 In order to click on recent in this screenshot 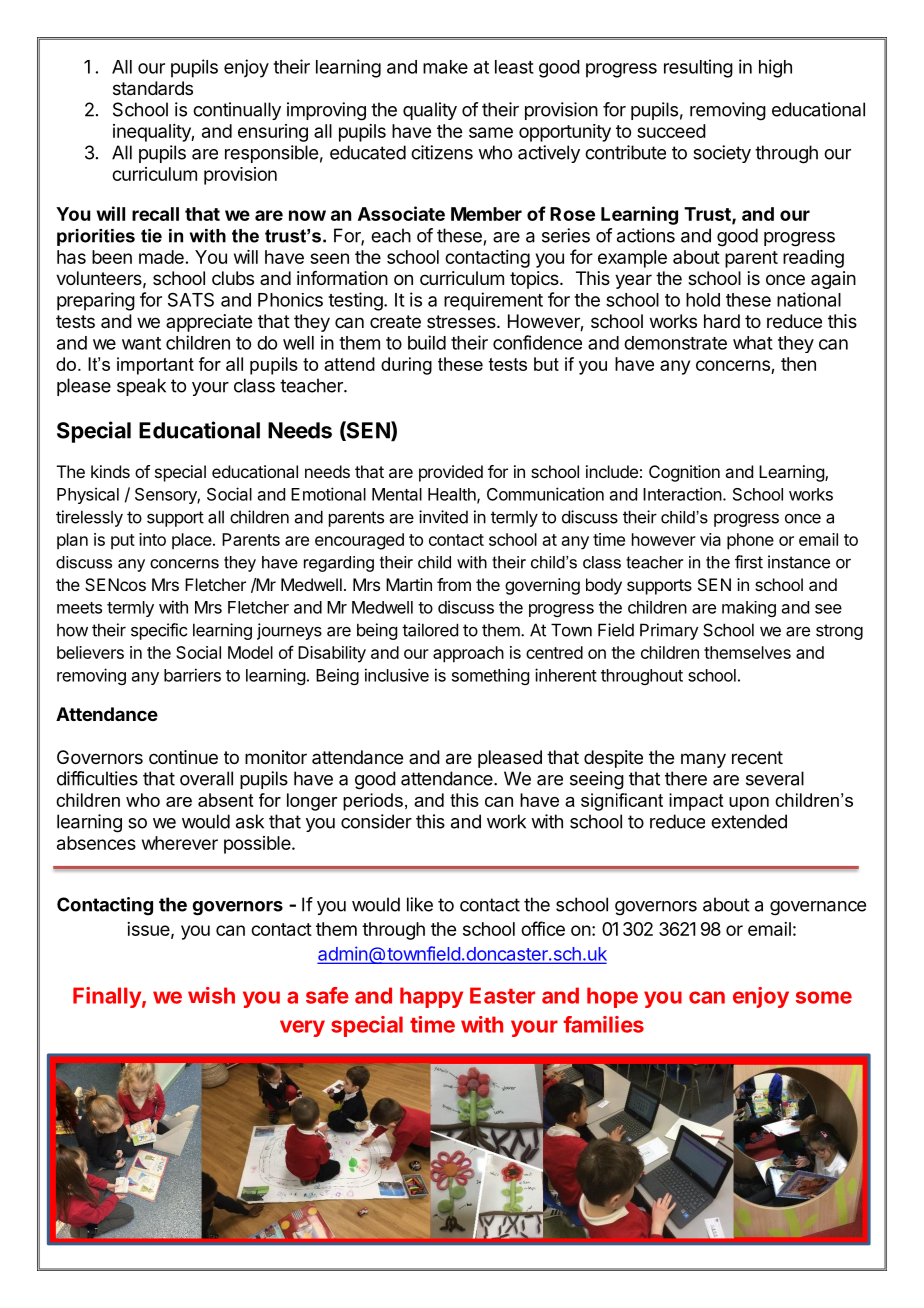, I will do `click(757, 757)`.
